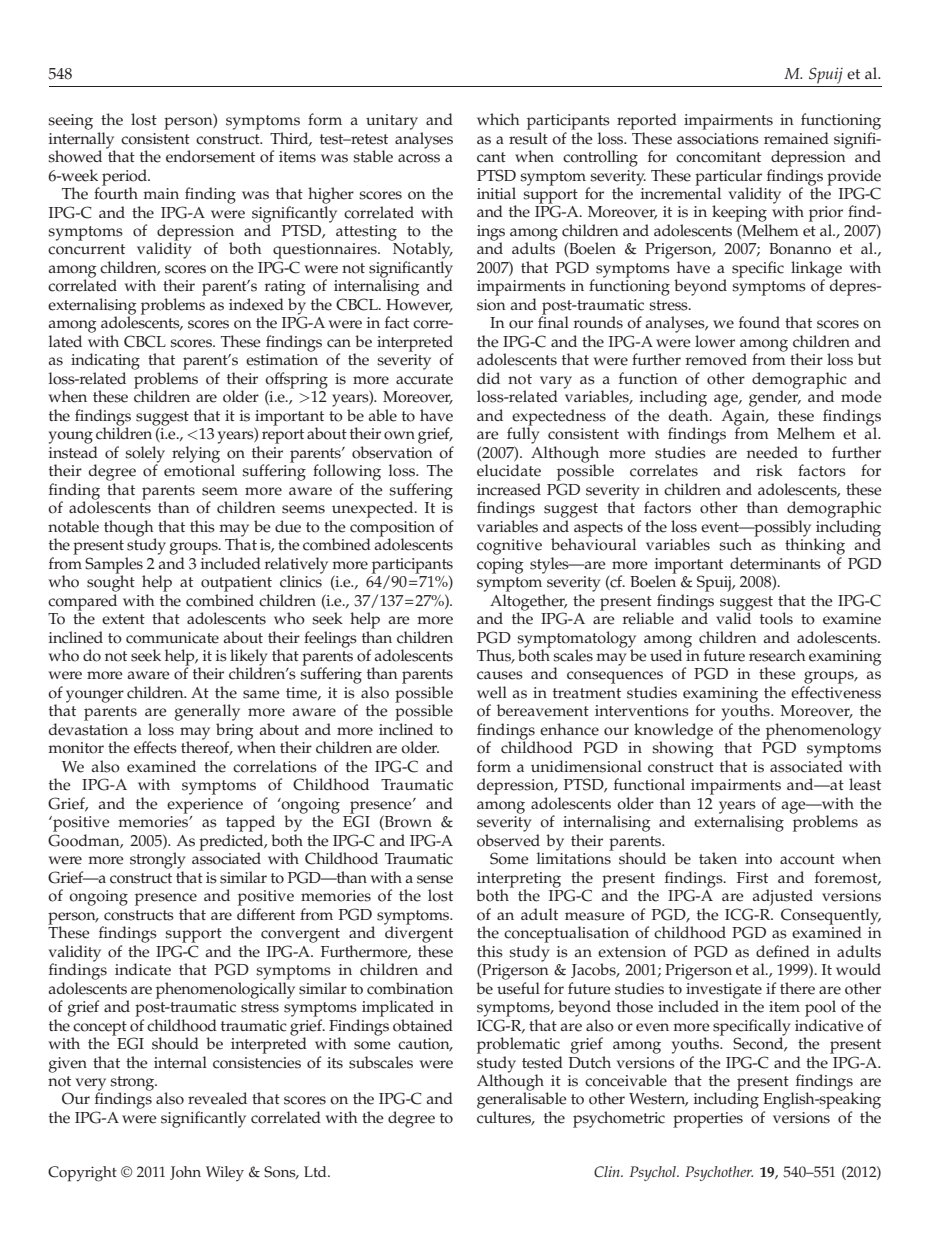 The image size is (952, 1238). What do you see at coordinates (777, 655) in the screenshot?
I see `research` at bounding box center [777, 655].
